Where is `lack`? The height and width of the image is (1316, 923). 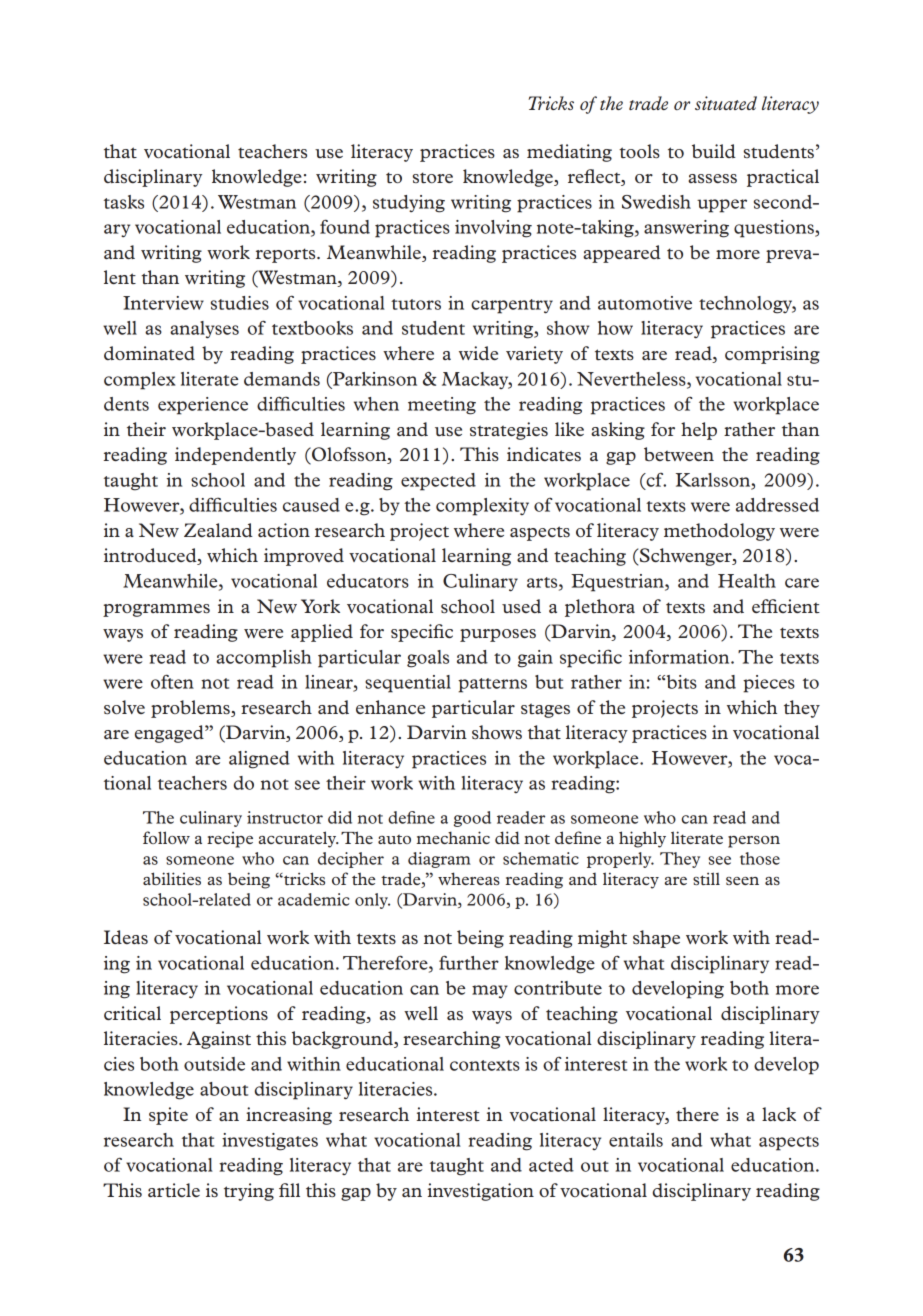 lack is located at coordinates (779, 1114).
